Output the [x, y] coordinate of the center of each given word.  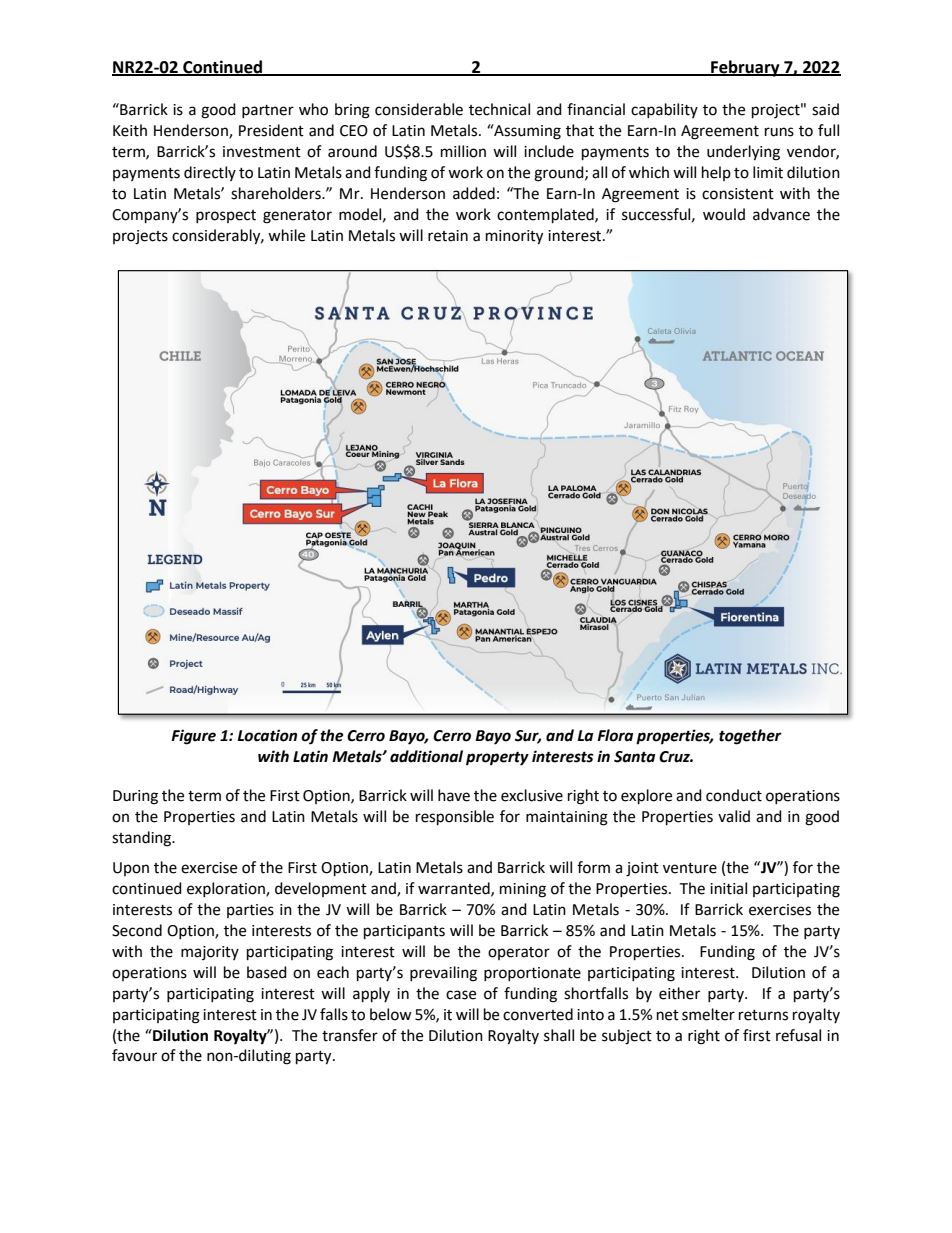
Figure [193, 737]
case [461, 995]
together [750, 737]
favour [134, 1055]
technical [499, 109]
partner [268, 111]
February [745, 68]
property [497, 758]
